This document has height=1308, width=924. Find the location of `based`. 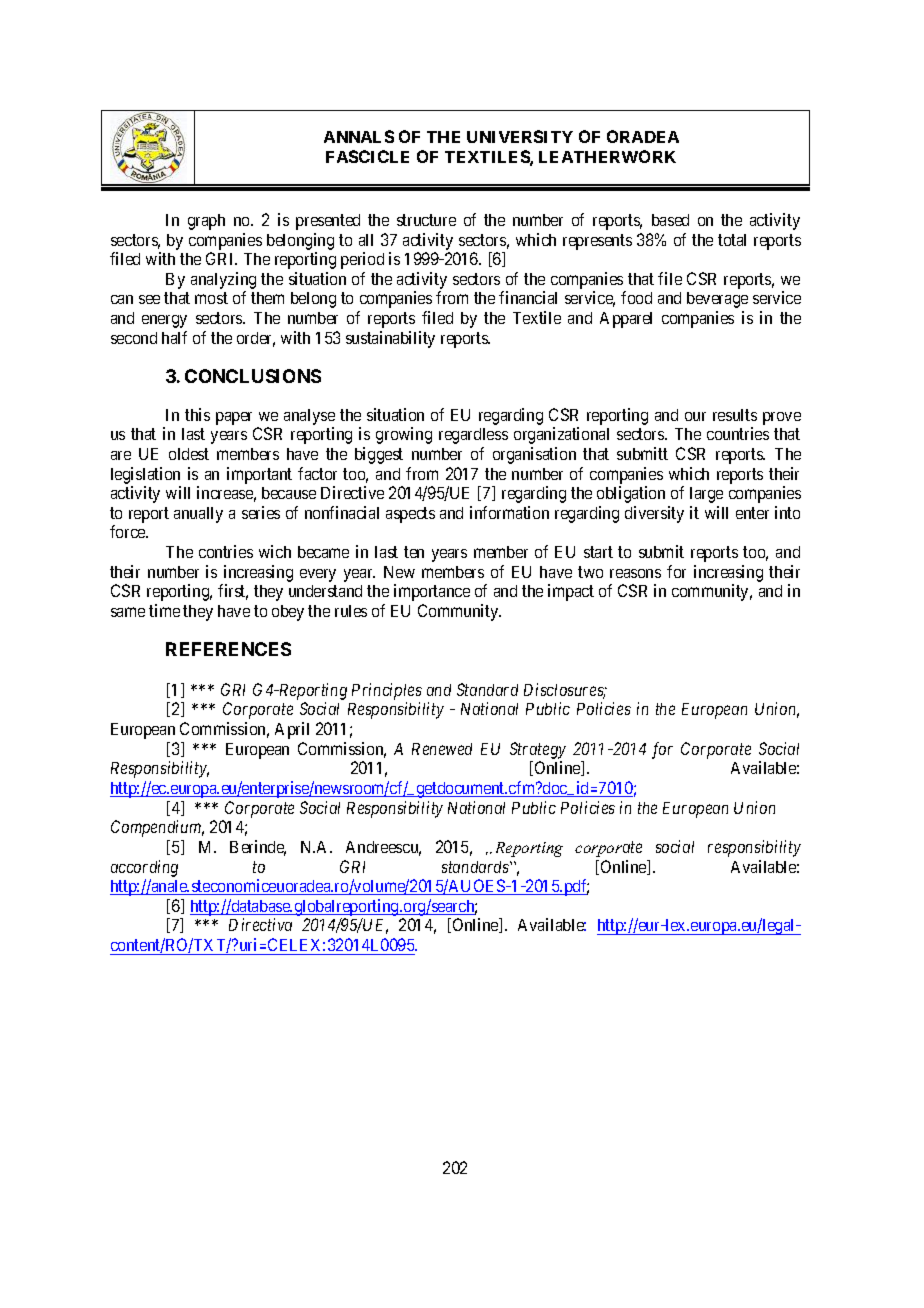

based is located at coordinates (670, 220).
